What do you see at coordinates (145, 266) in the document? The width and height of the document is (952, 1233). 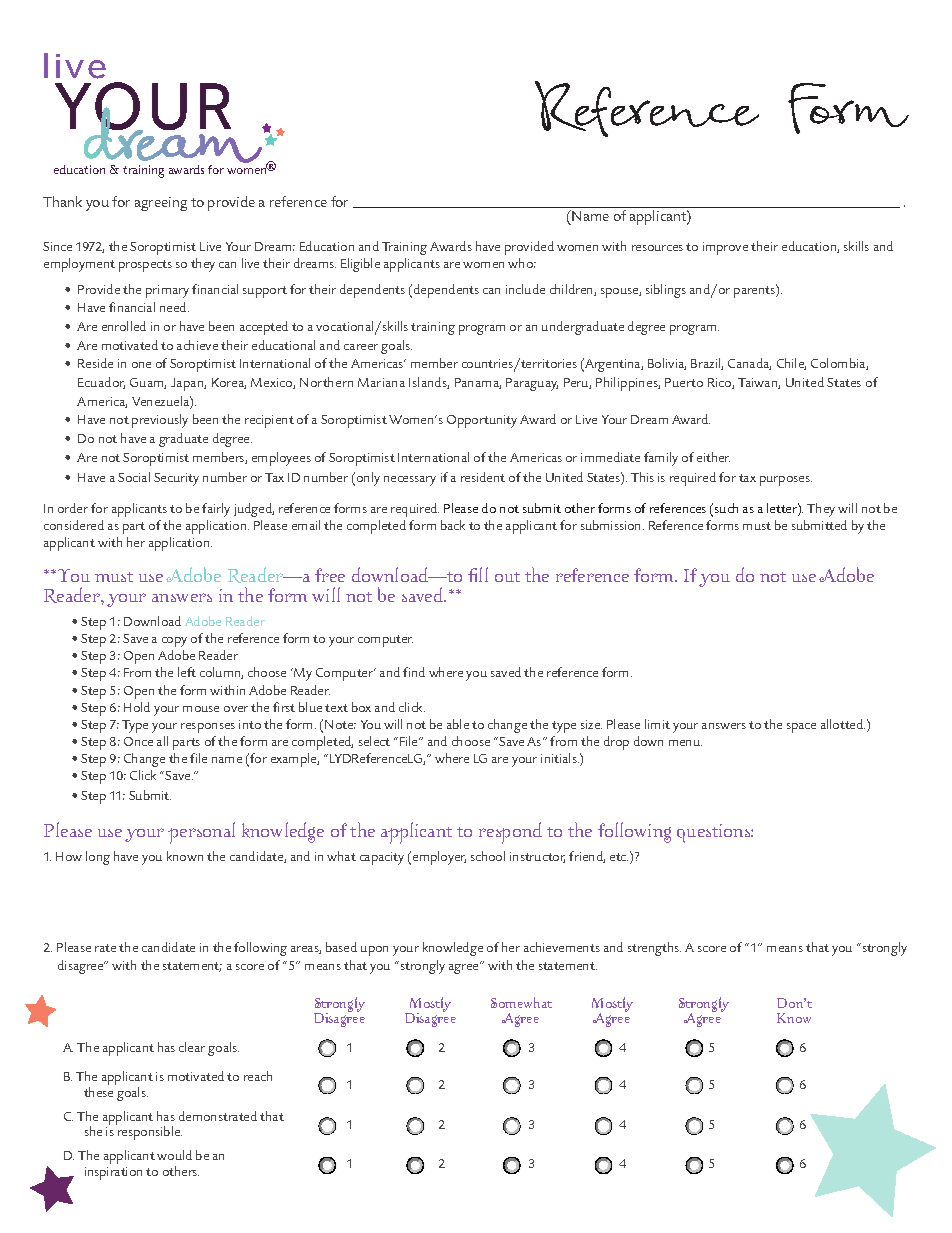 I see `prospects` at bounding box center [145, 266].
